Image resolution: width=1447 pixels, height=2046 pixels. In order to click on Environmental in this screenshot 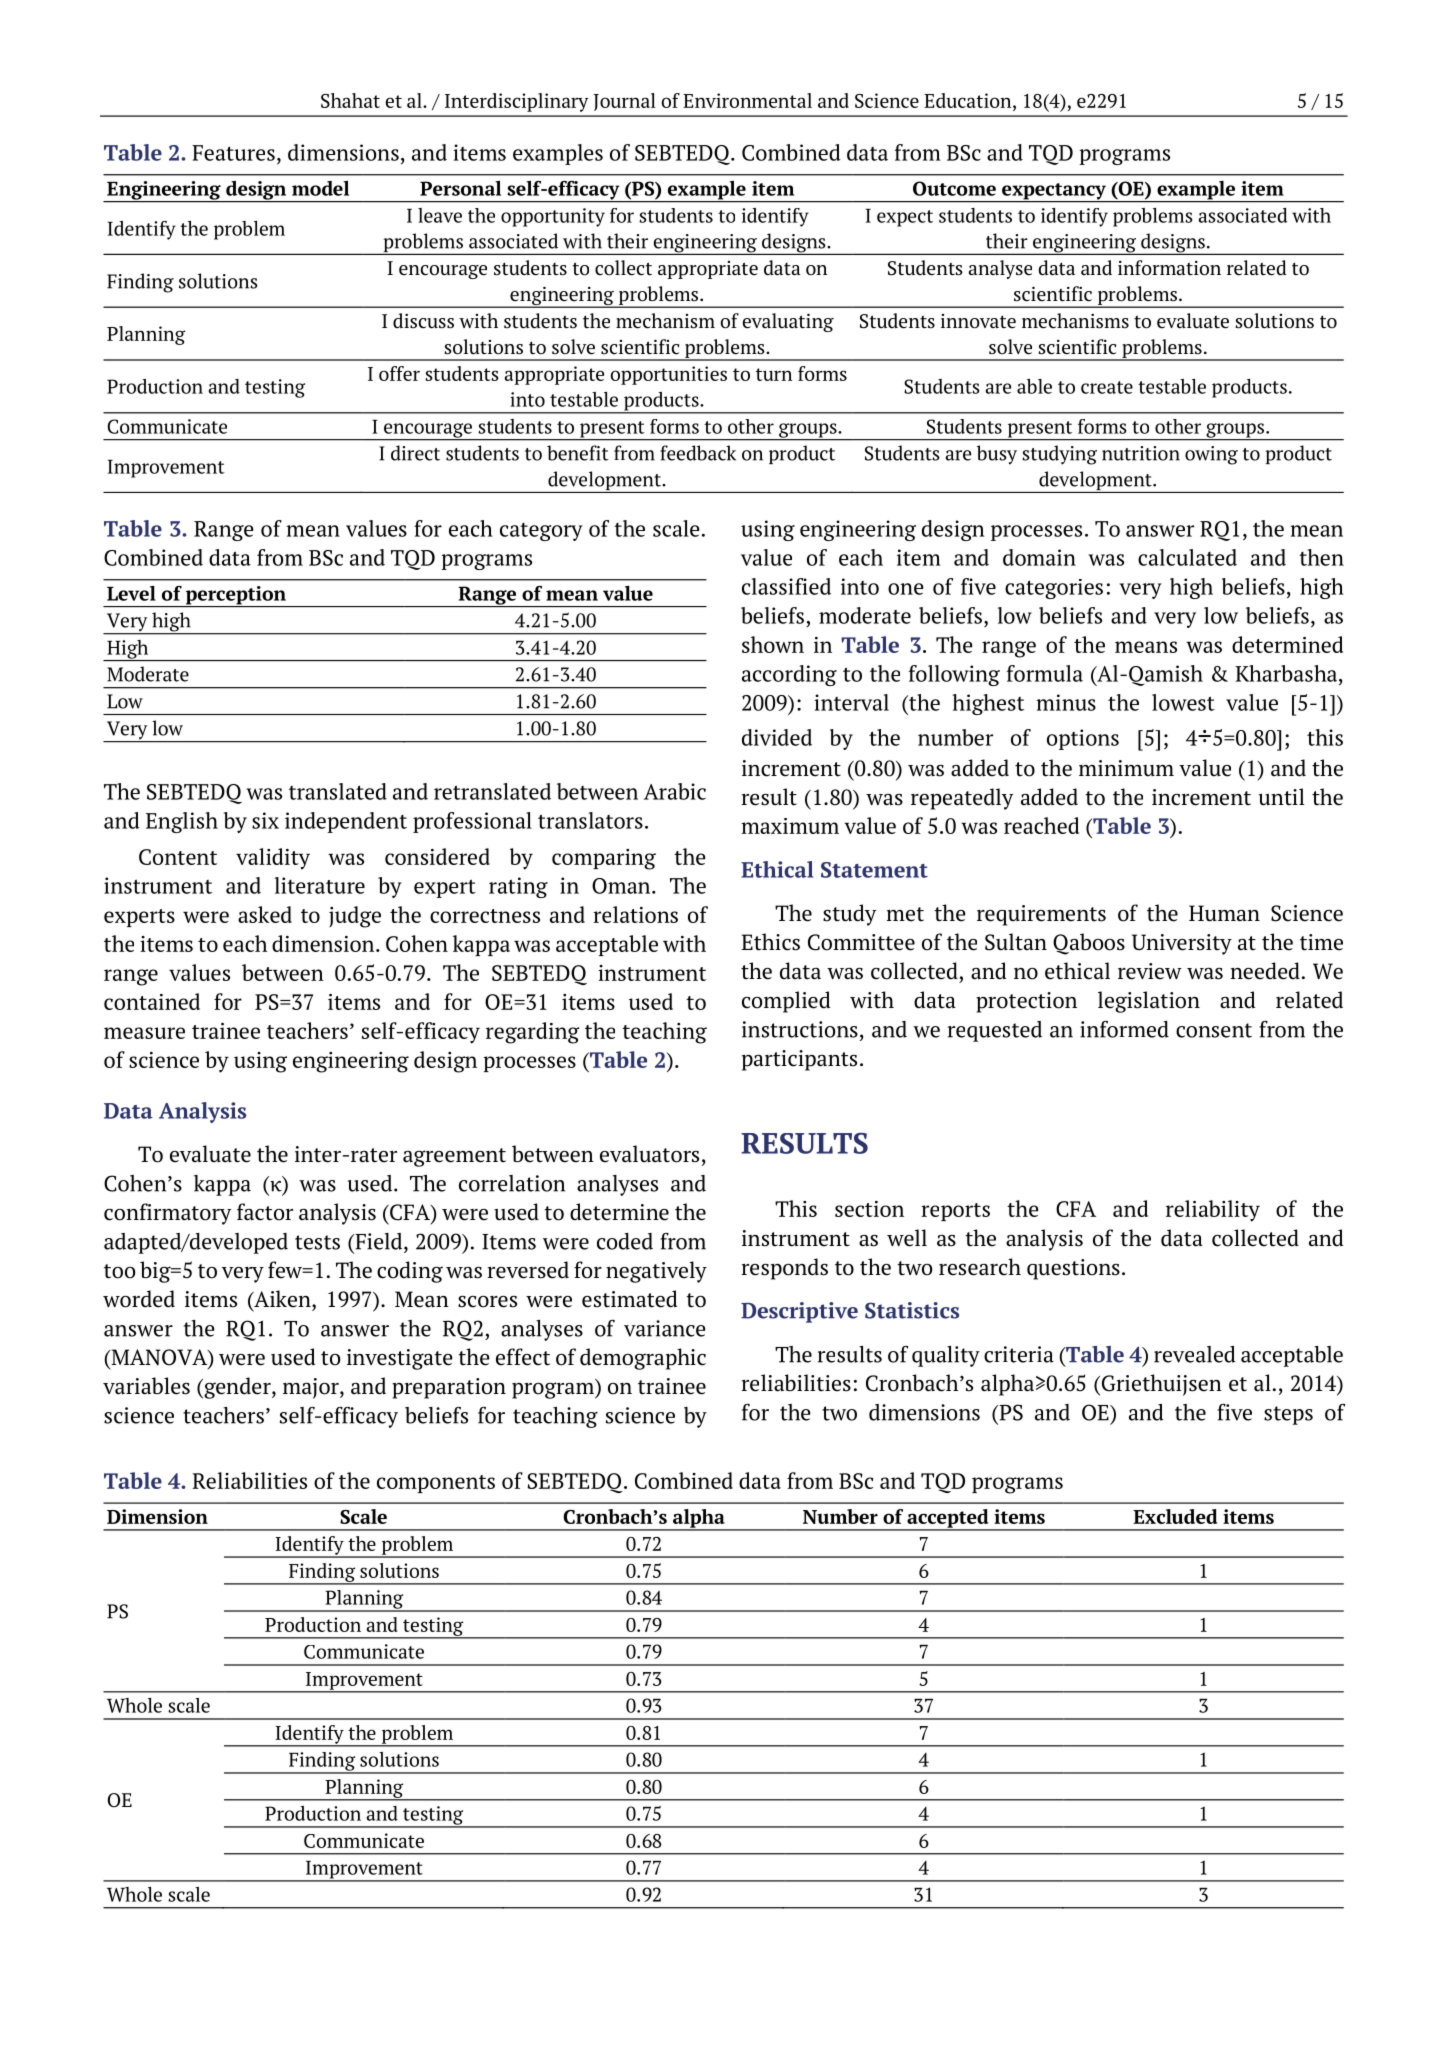, I will do `click(747, 100)`.
